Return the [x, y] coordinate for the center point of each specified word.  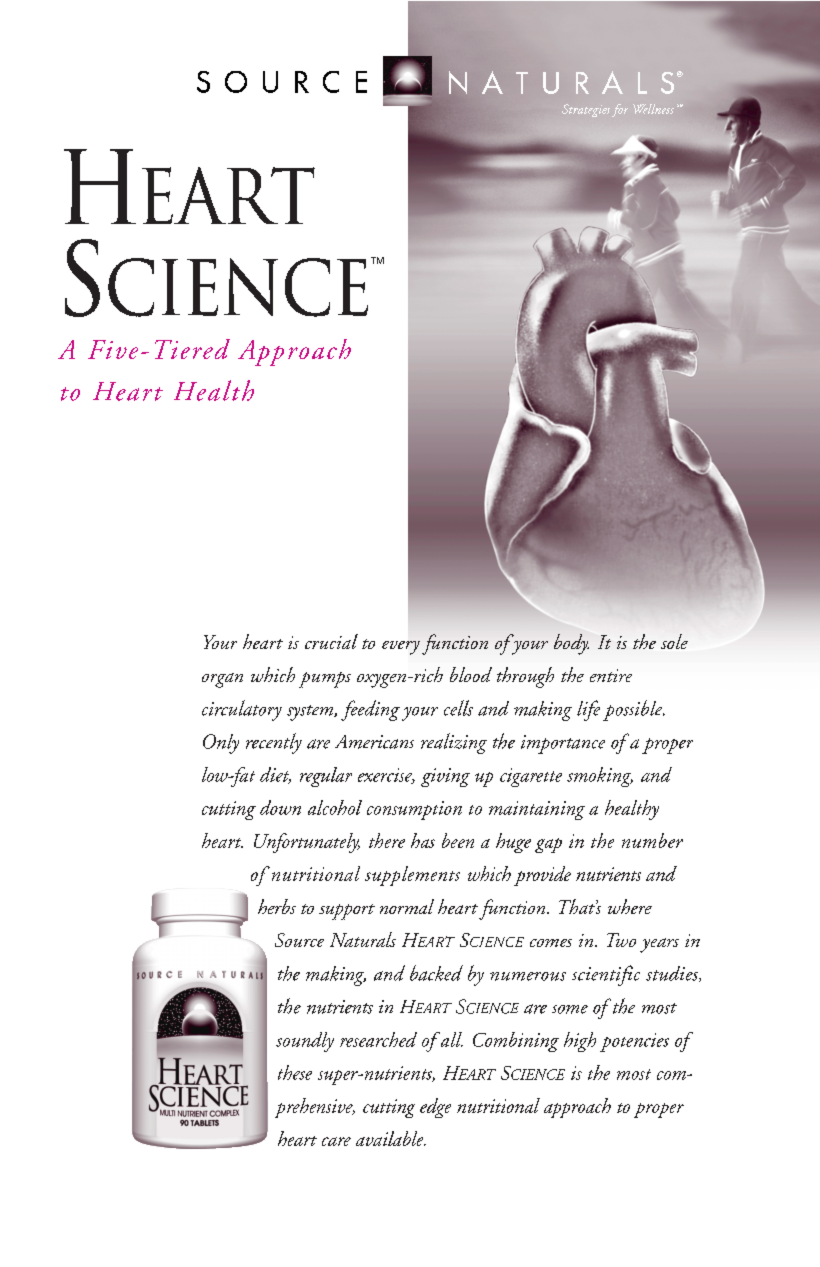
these [295, 1072]
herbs [277, 906]
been [458, 840]
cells [458, 708]
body [571, 644]
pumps [325, 680]
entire [611, 675]
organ [222, 680]
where [630, 906]
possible [634, 710]
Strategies [586, 110]
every [401, 648]
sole [674, 641]
